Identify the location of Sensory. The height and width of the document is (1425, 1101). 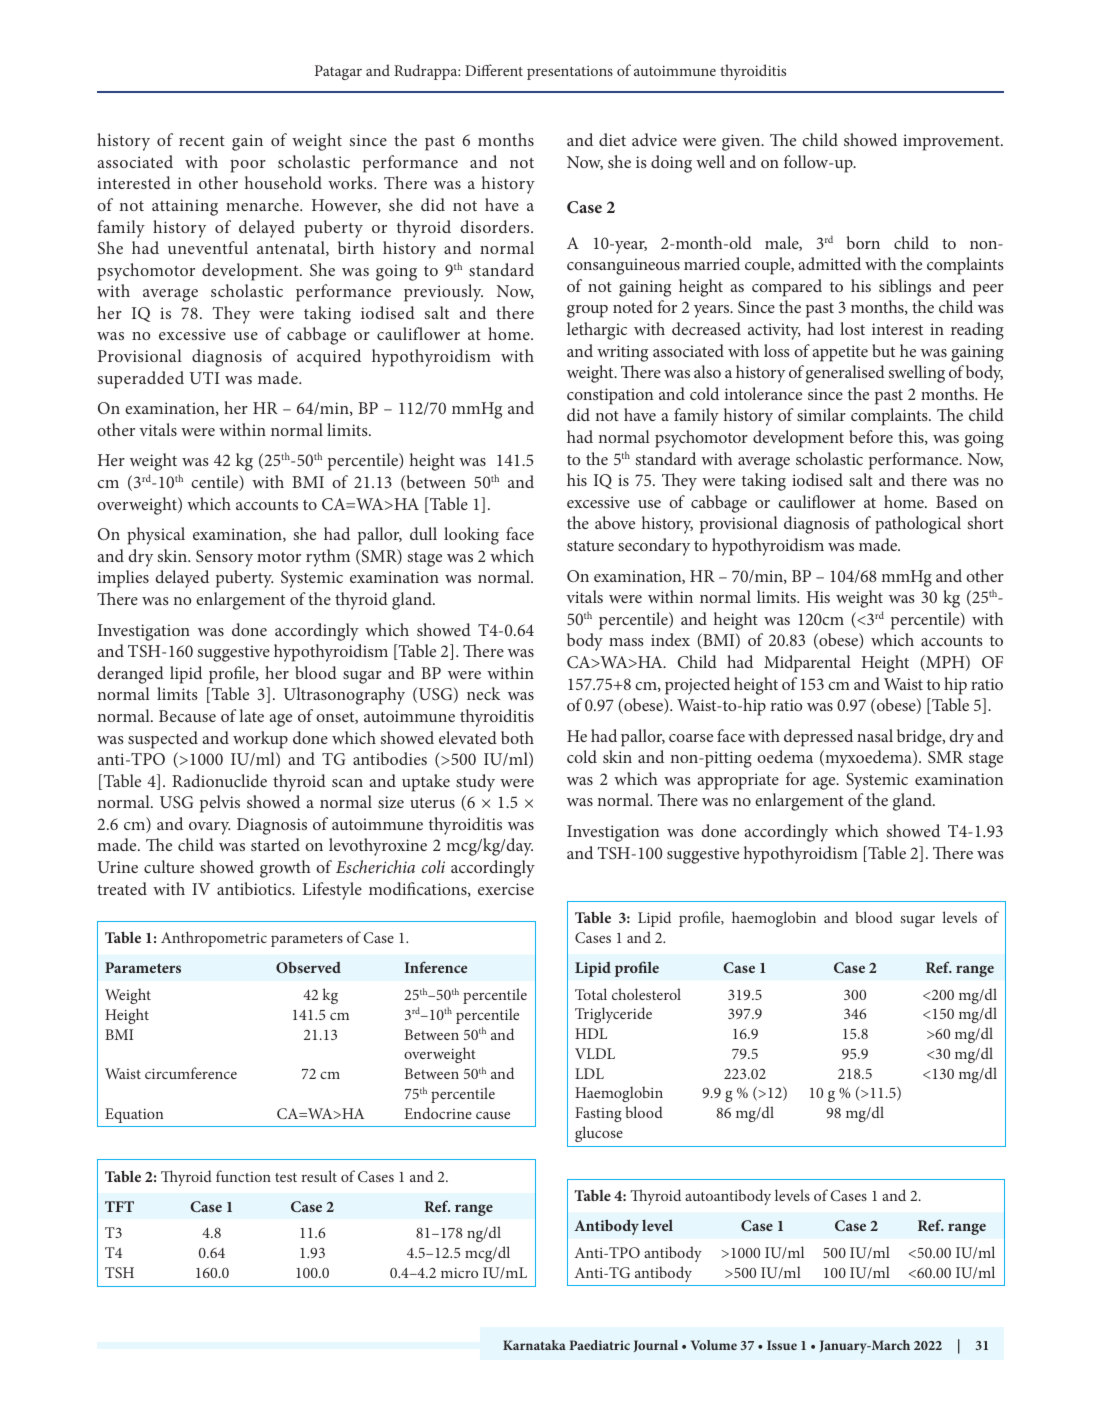
(224, 558).
